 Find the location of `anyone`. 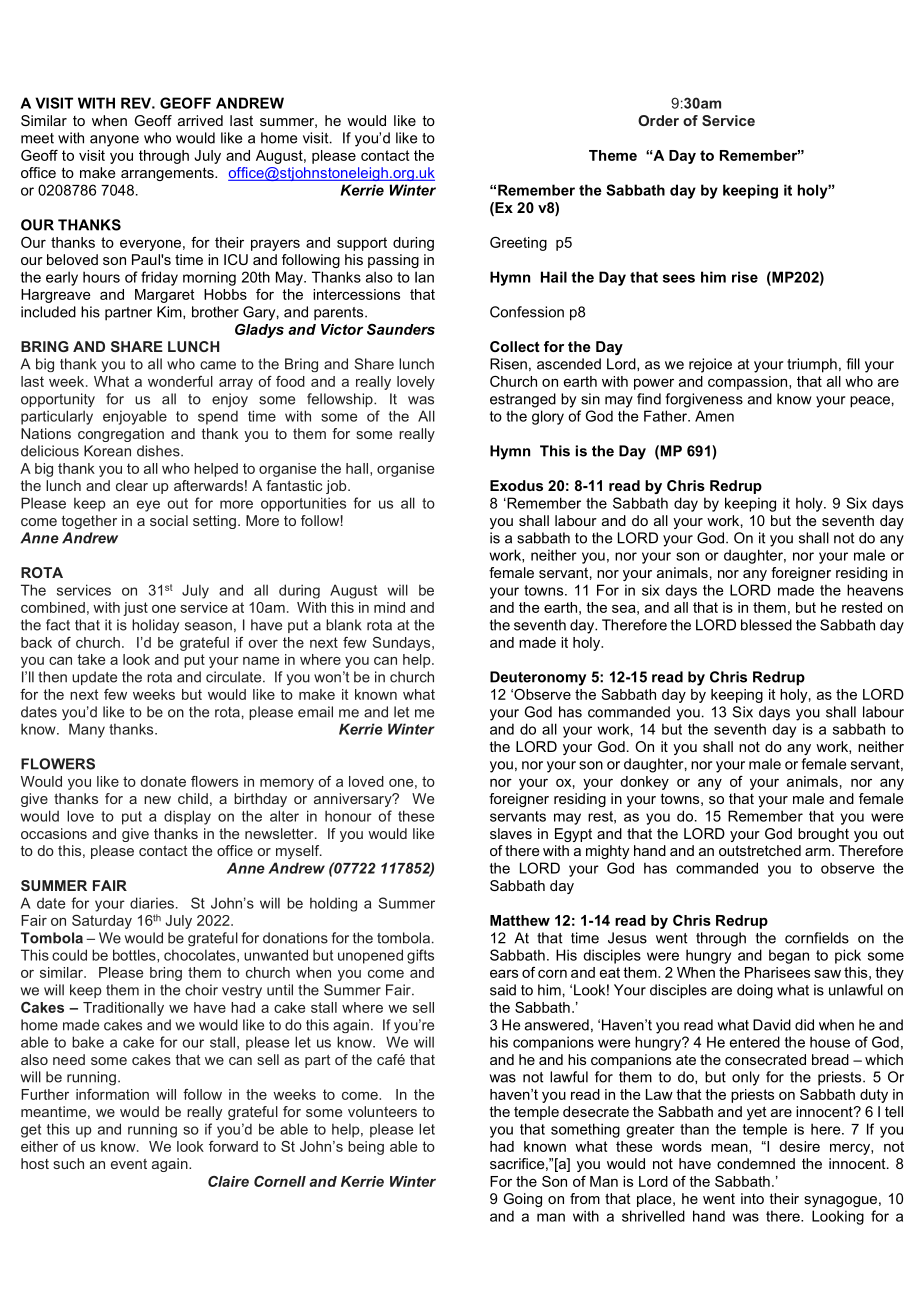

anyone is located at coordinates (114, 141).
